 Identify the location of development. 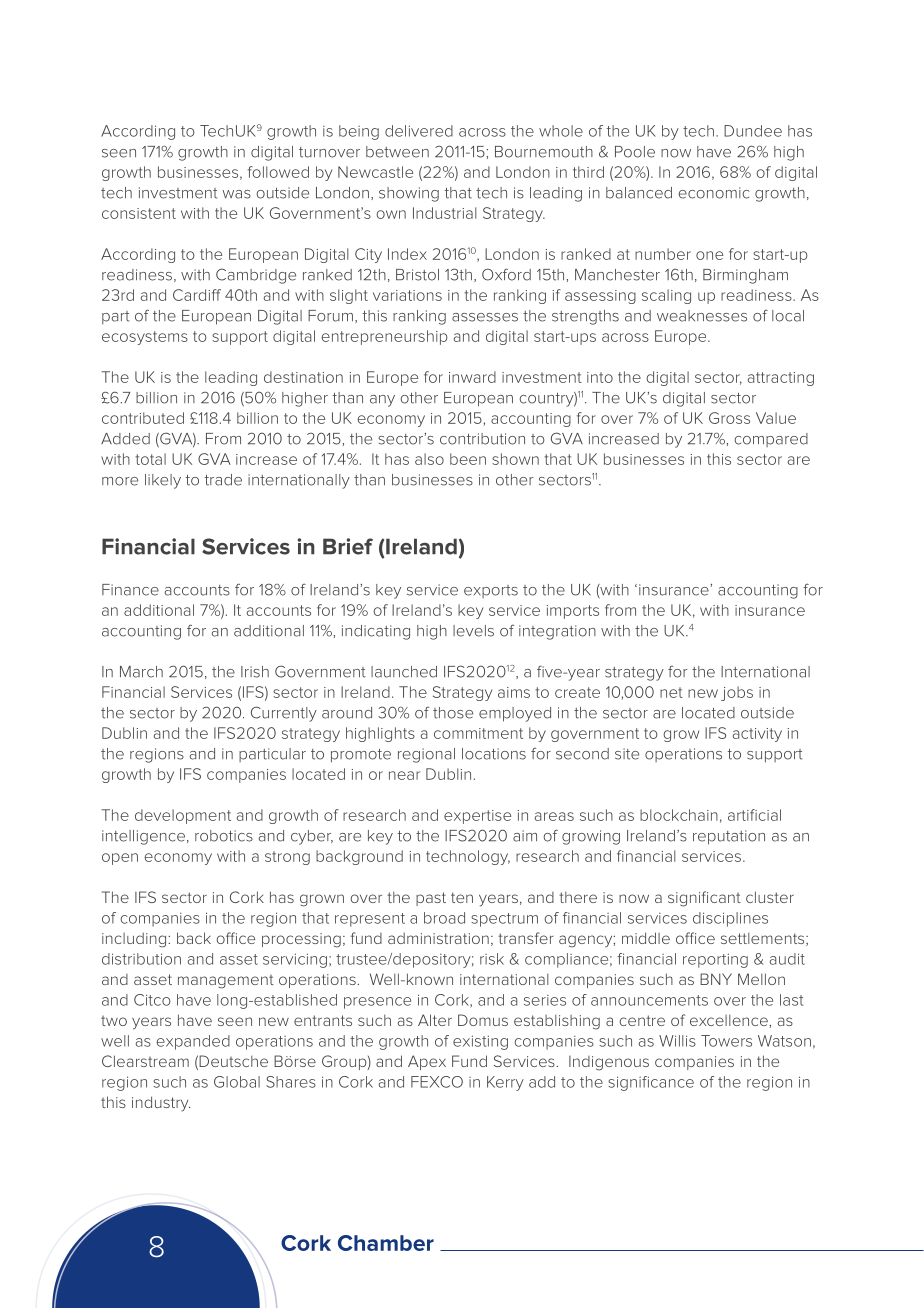
(183, 816).
